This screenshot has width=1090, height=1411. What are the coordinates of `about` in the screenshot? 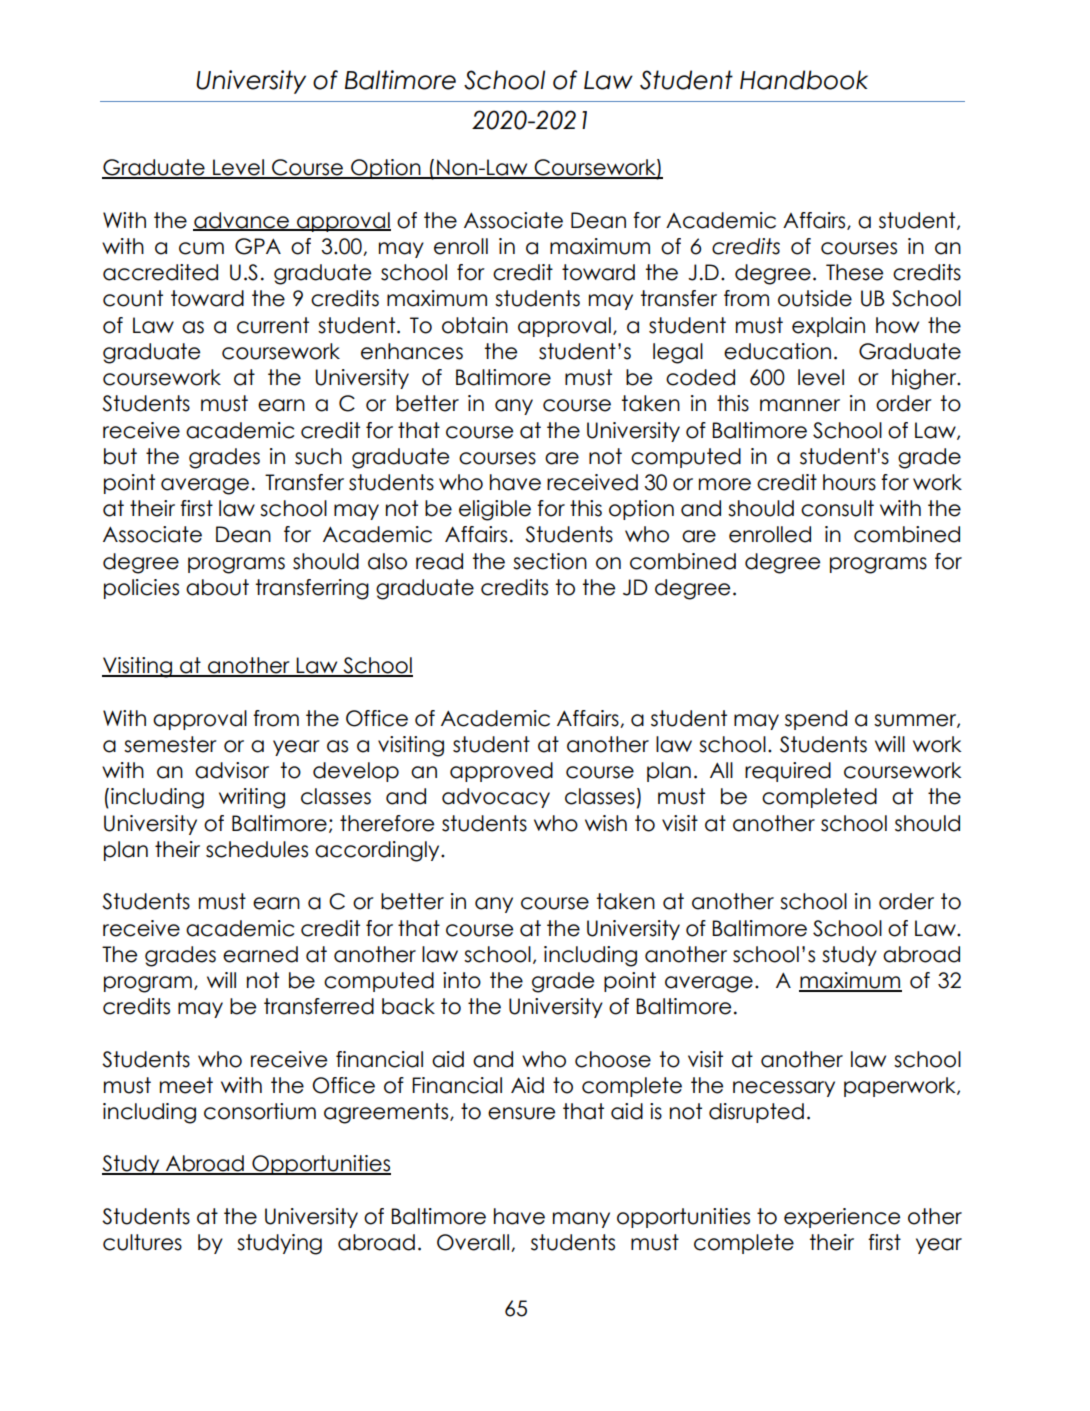 It's located at (217, 587).
